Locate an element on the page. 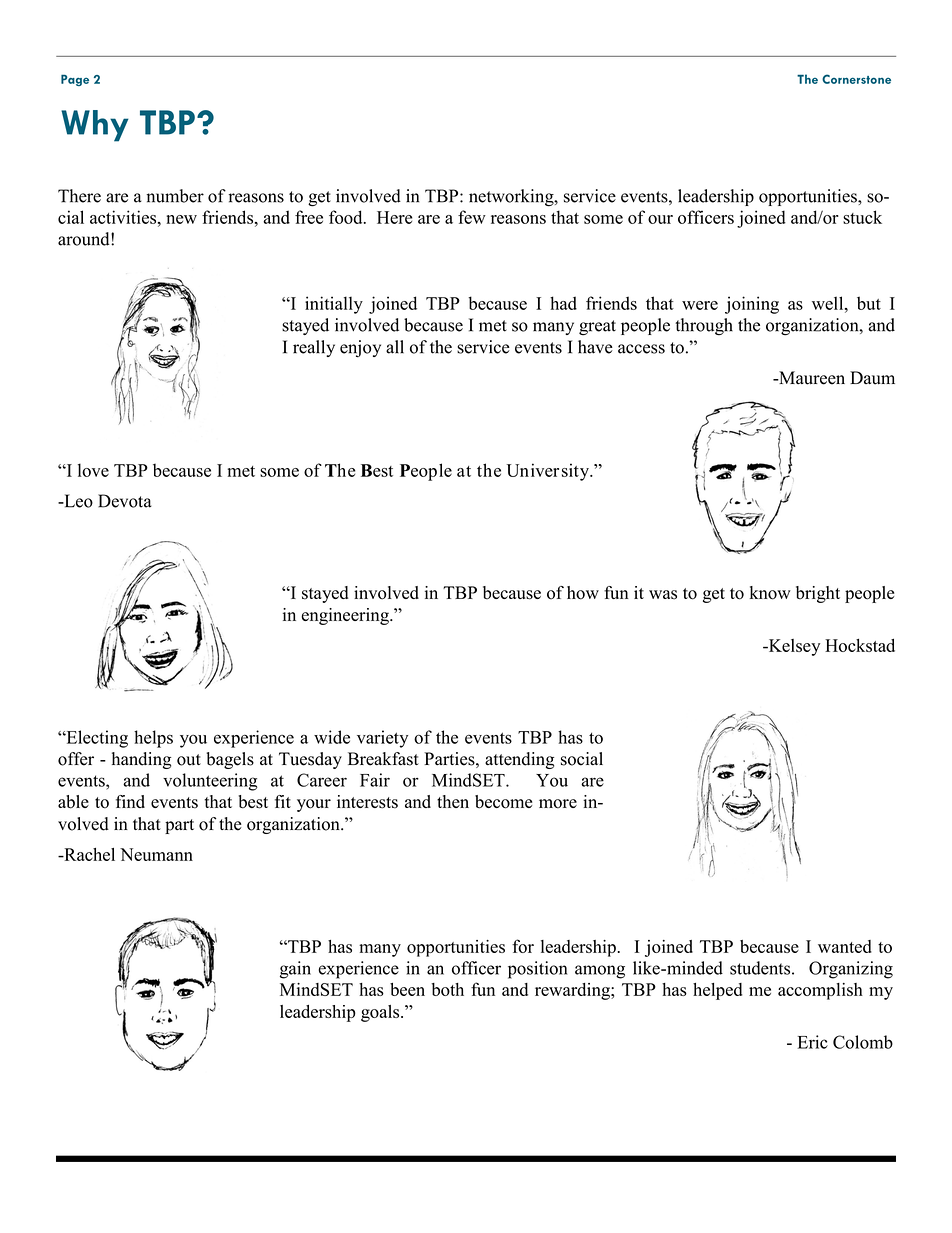 Image resolution: width=952 pixels, height=1233 pixels. Cornerstone is located at coordinates (856, 79).
